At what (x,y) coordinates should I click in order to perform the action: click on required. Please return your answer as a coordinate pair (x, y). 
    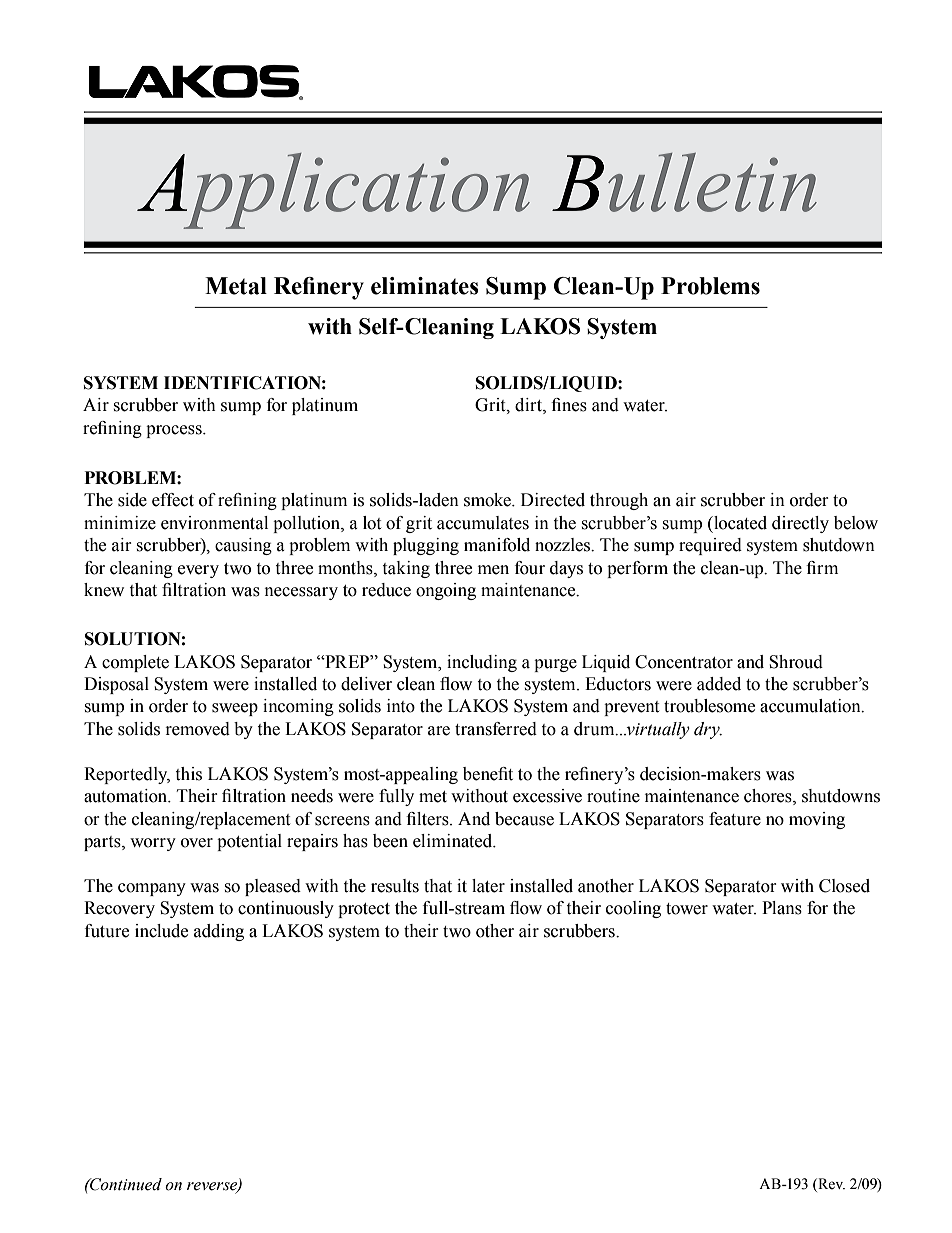
    Looking at the image, I should click on (710, 546).
